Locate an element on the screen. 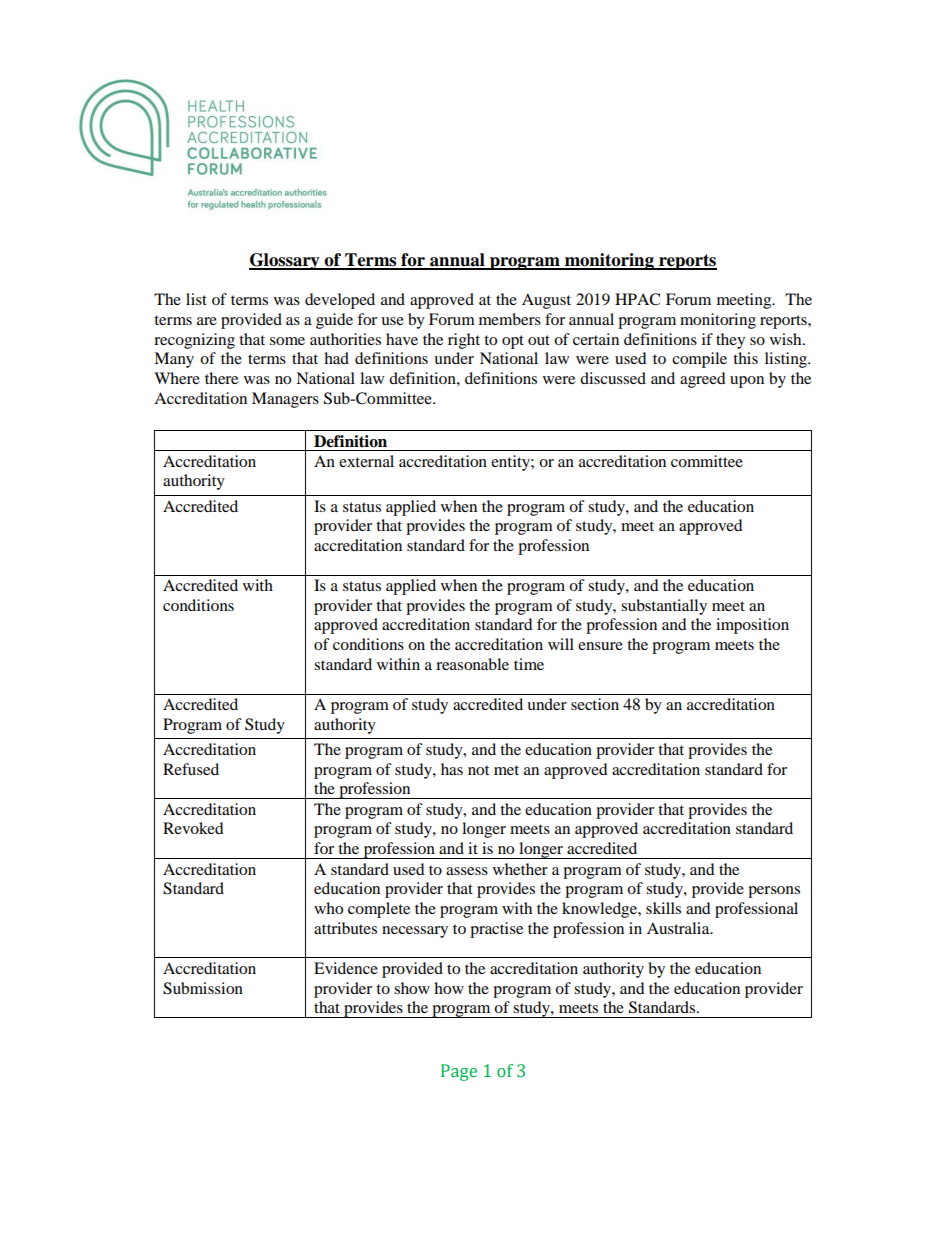 This screenshot has height=1233, width=952. reasonable is located at coordinates (472, 664).
